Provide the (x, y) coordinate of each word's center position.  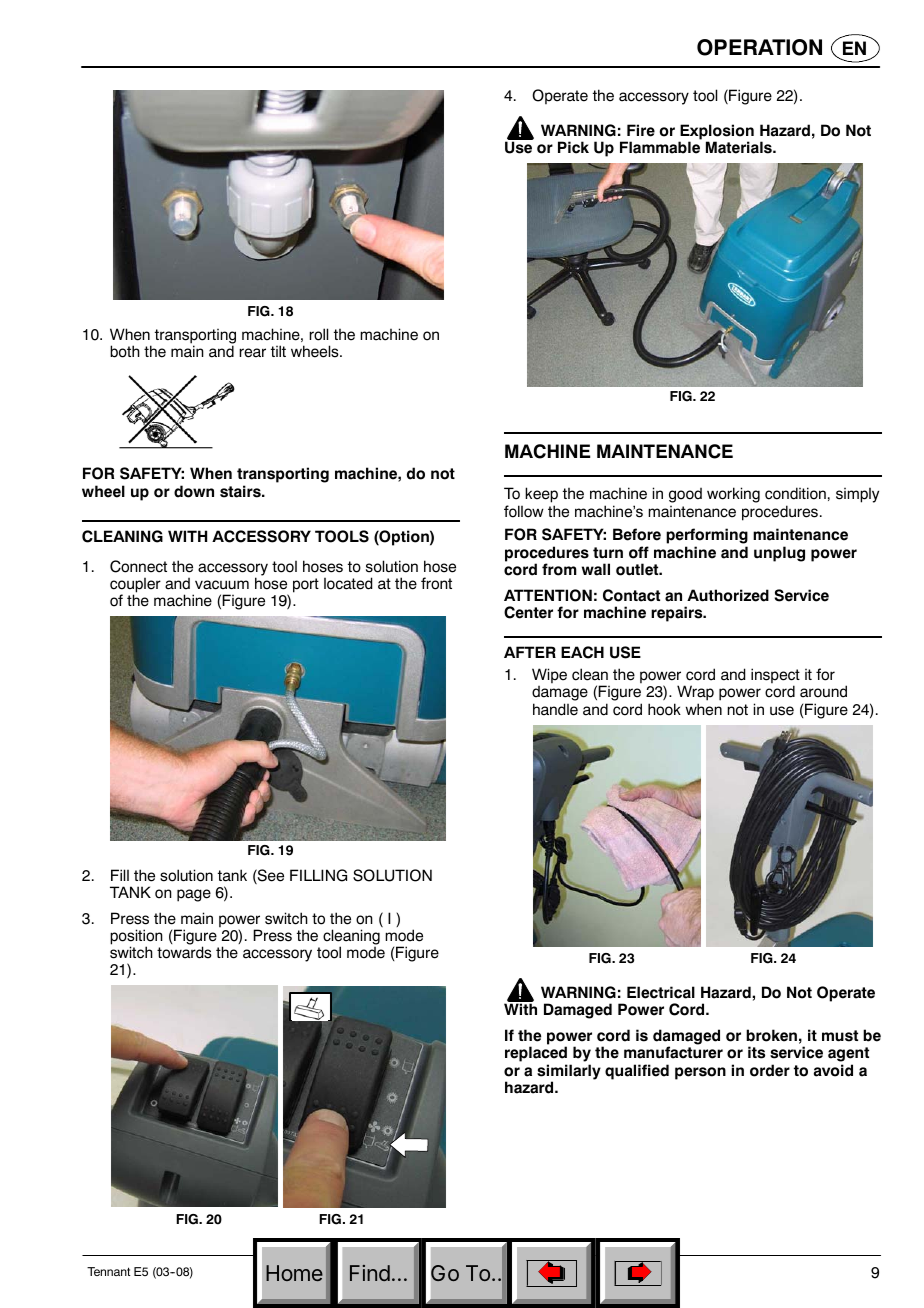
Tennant (109, 1271)
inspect (775, 677)
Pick (573, 147)
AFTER (530, 652)
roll (318, 334)
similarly (569, 1073)
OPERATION (759, 47)
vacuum (222, 585)
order (770, 1070)
